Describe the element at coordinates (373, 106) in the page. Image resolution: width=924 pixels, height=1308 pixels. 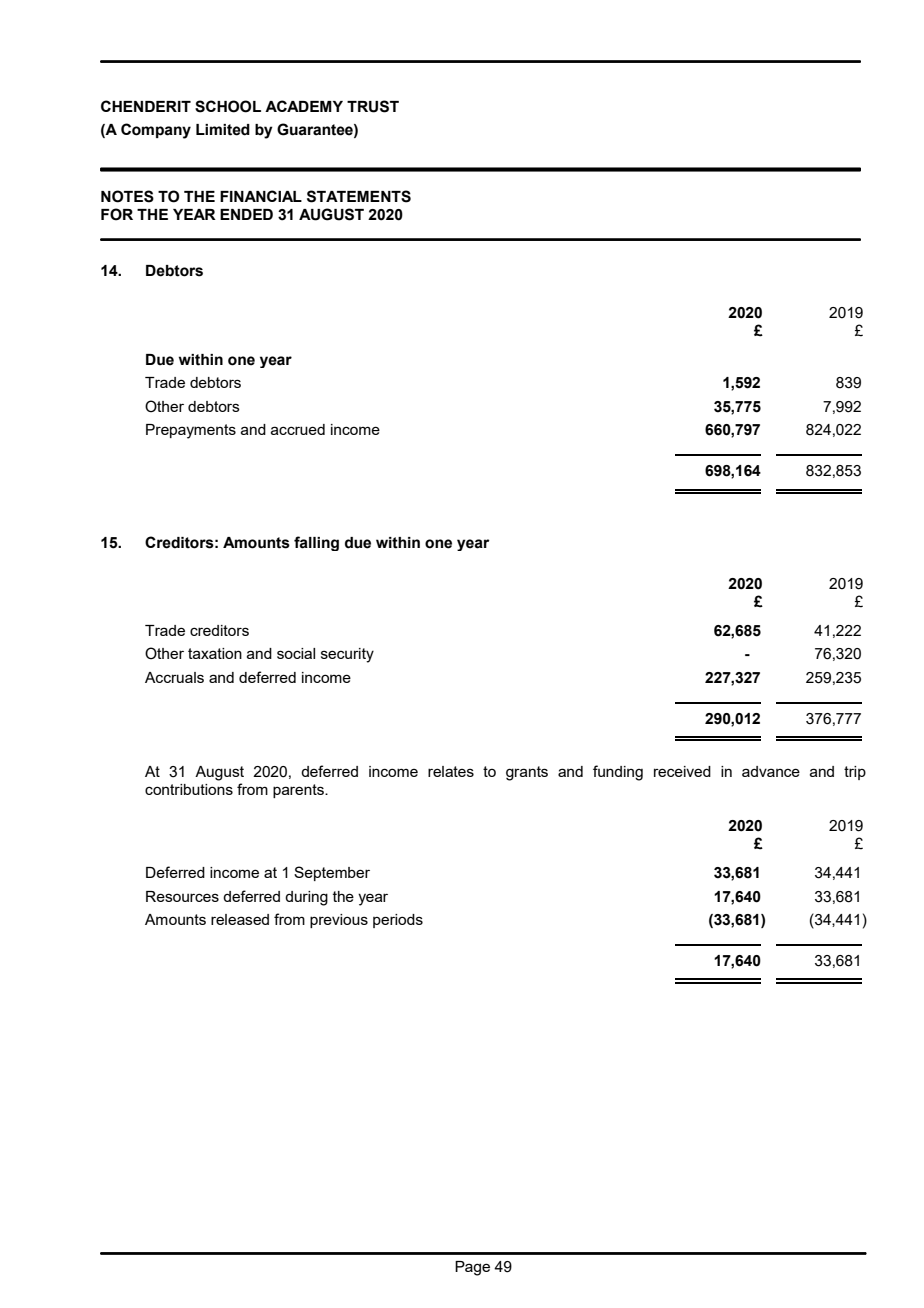
I see `TRUST` at that location.
